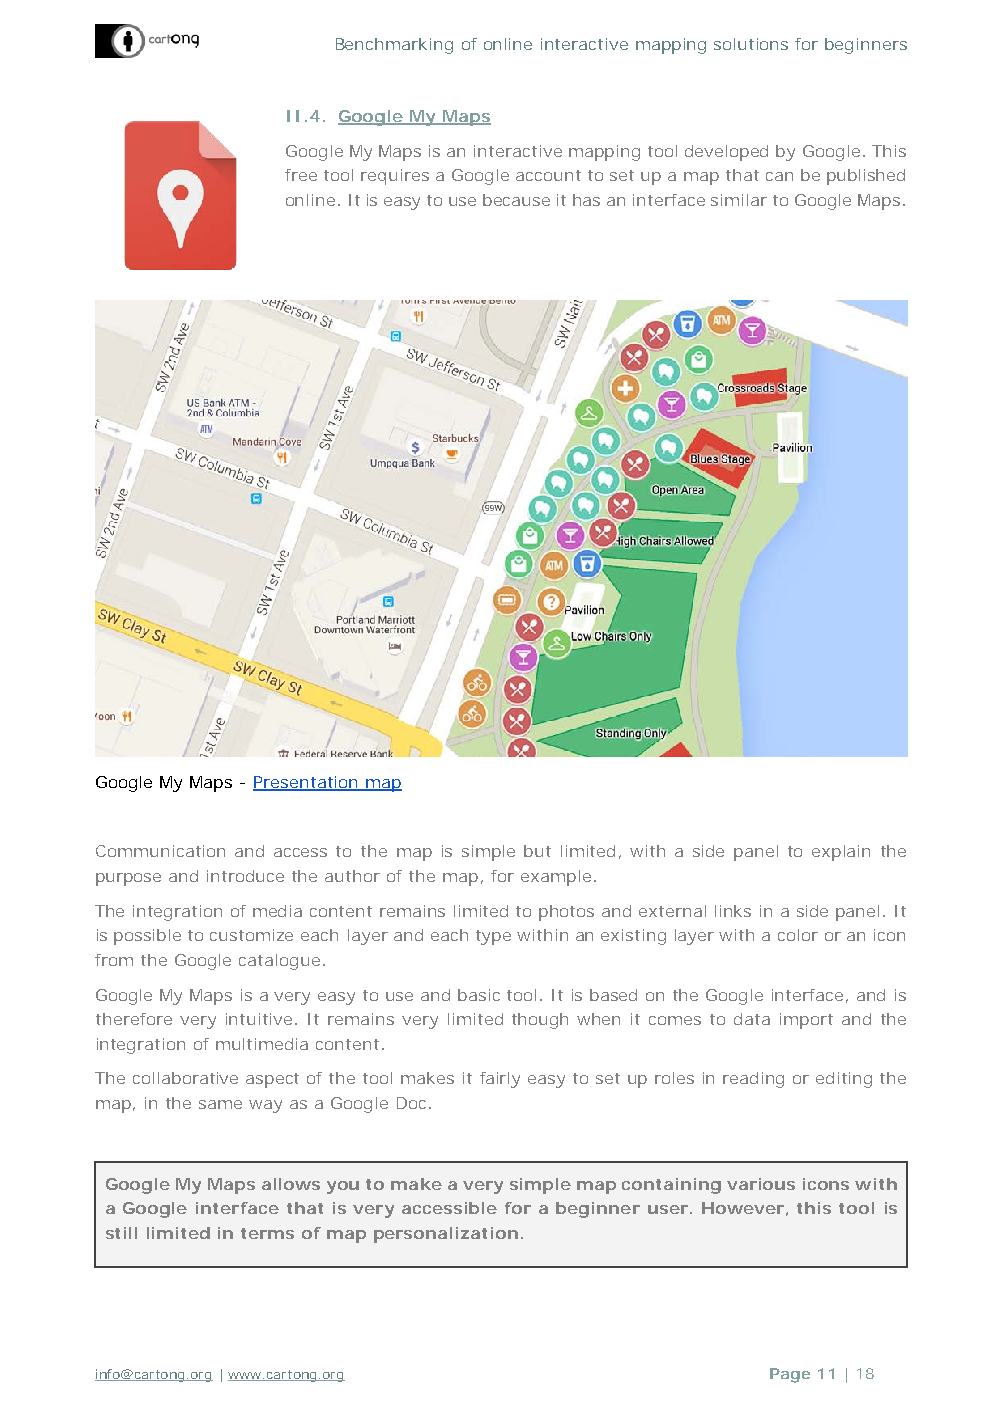  I want to click on terms, so click(267, 1233).
